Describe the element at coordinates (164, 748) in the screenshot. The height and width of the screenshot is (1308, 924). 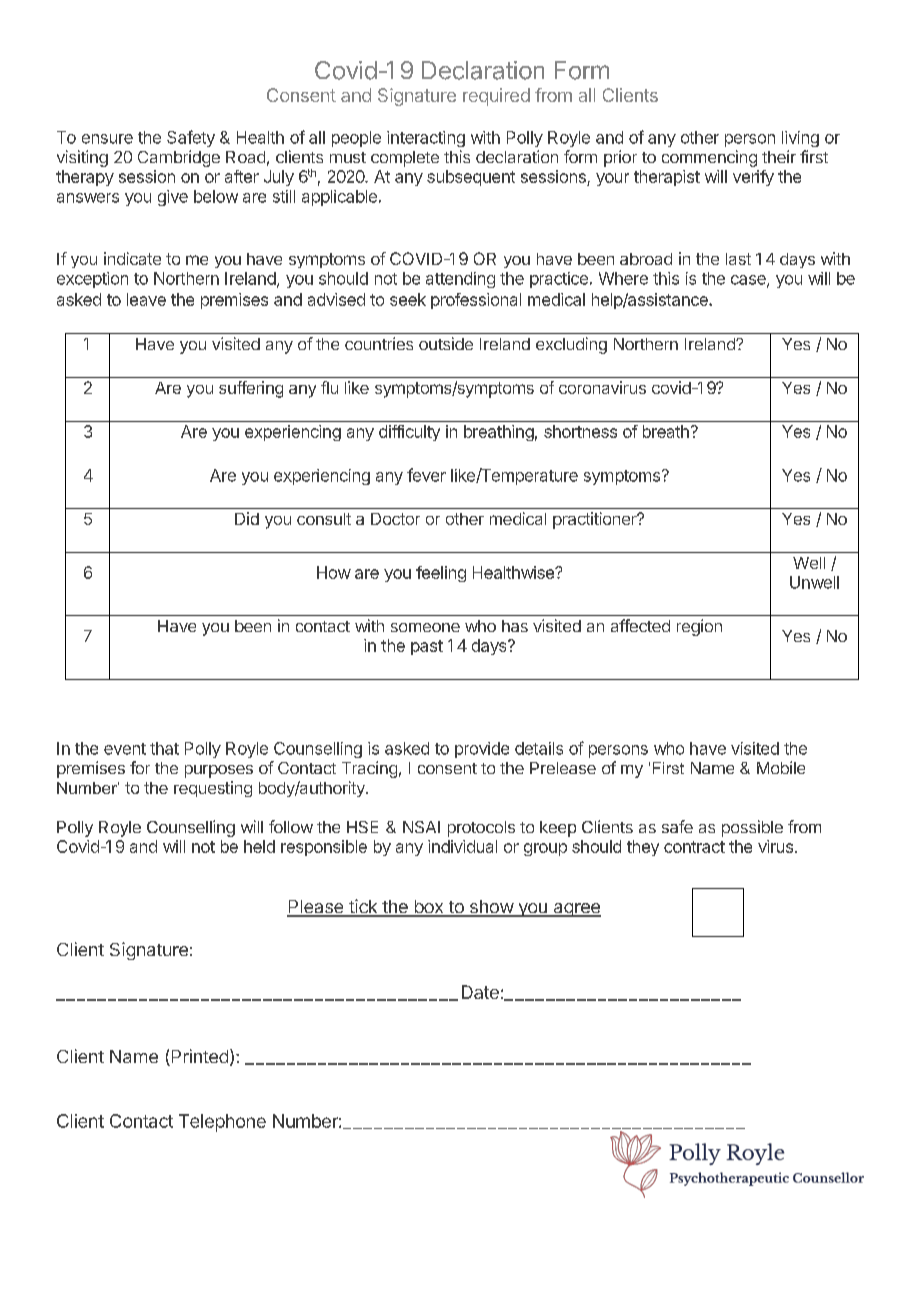
I see `that` at that location.
